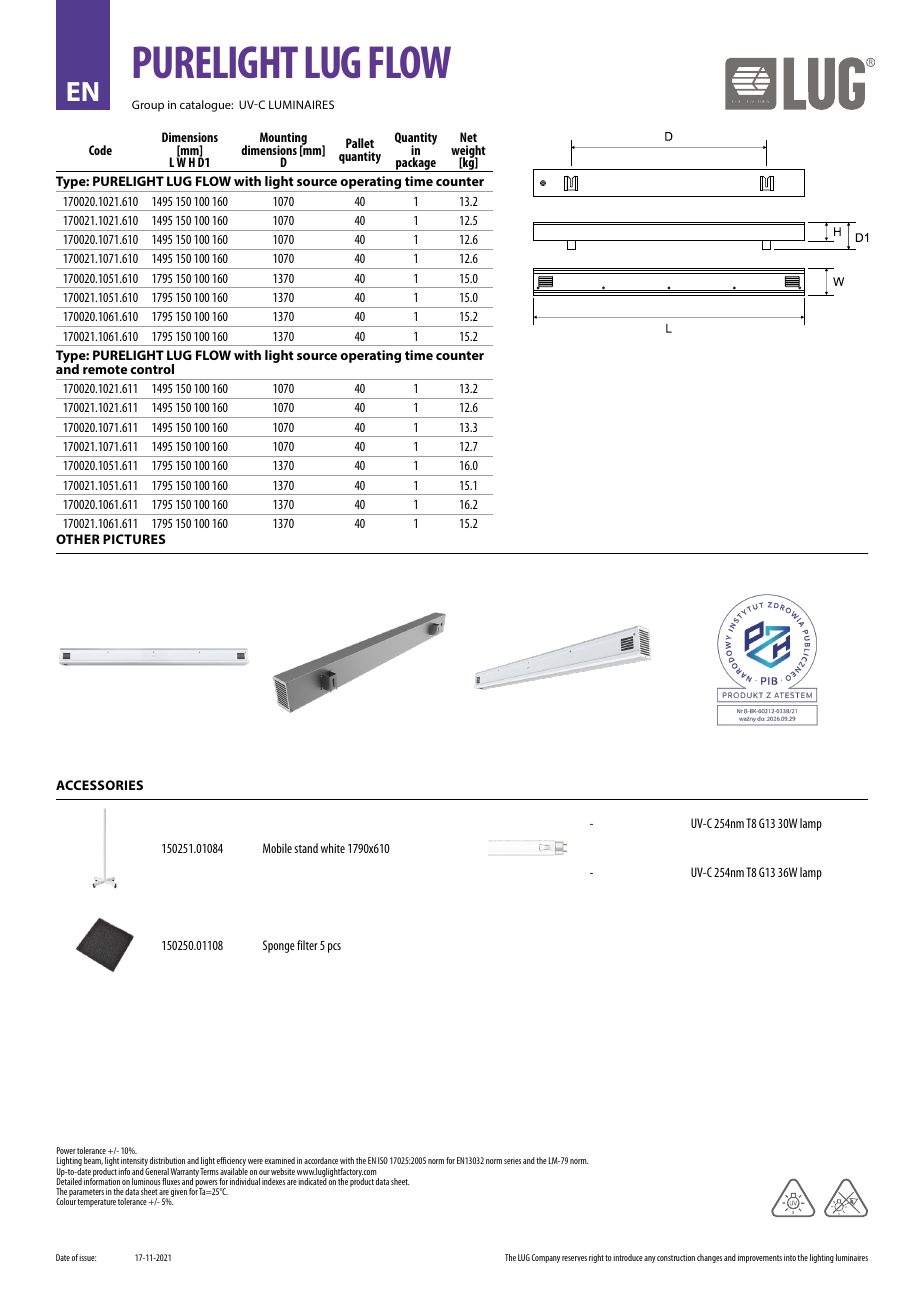 This screenshot has width=924, height=1308. I want to click on Group, so click(148, 106).
